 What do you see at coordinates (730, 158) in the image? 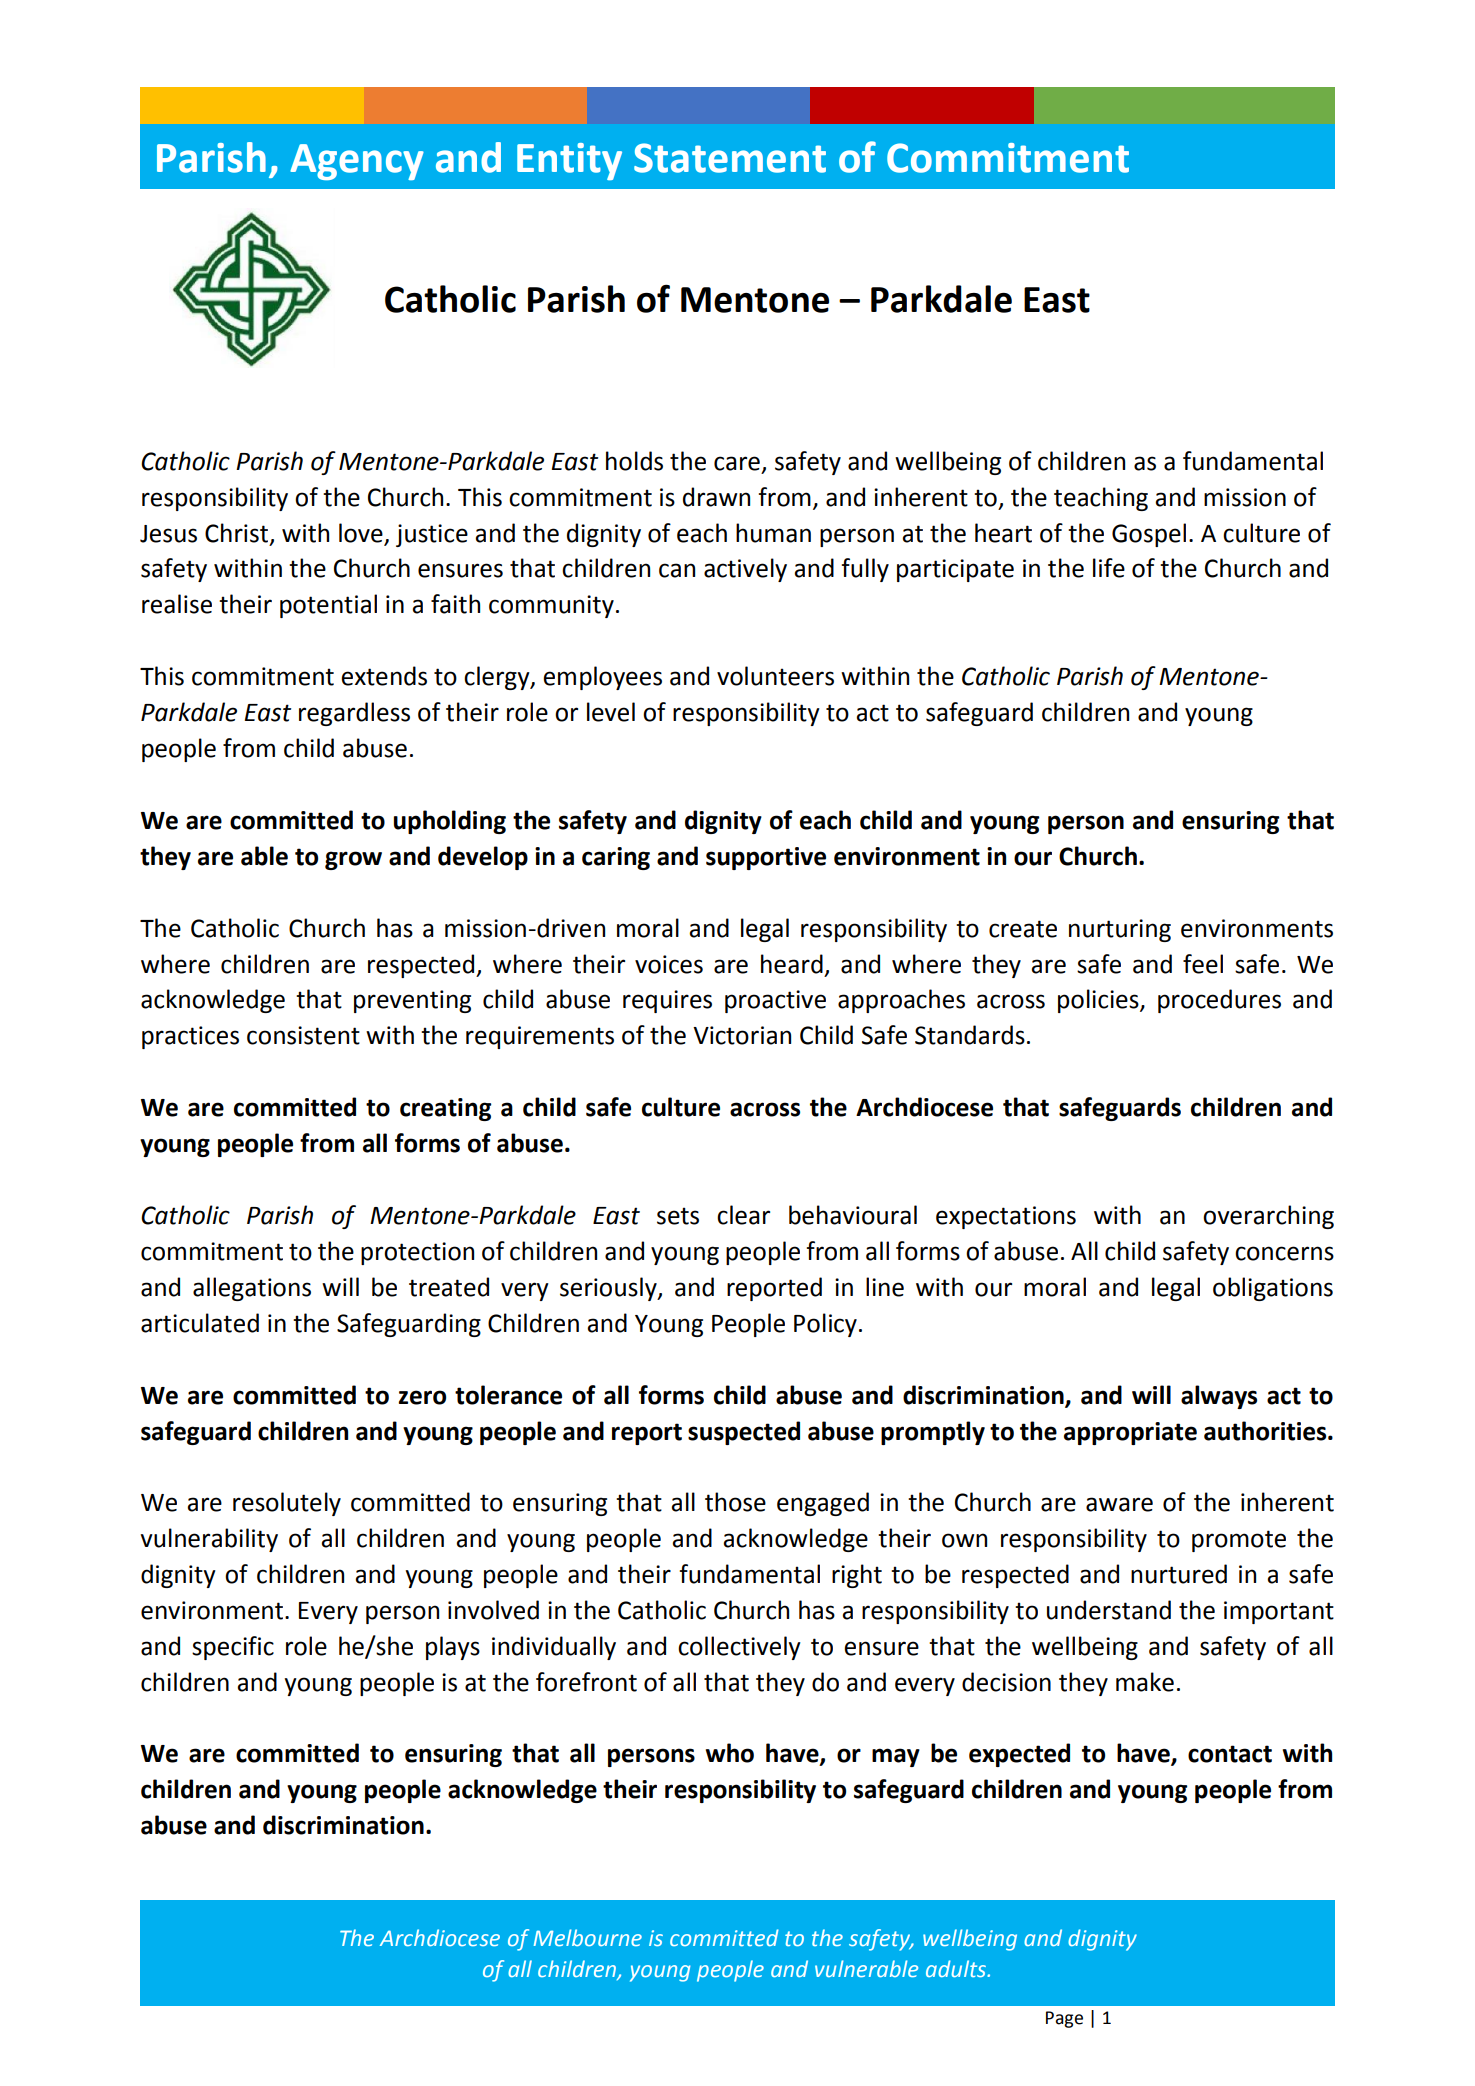
I see `Statement` at bounding box center [730, 158].
